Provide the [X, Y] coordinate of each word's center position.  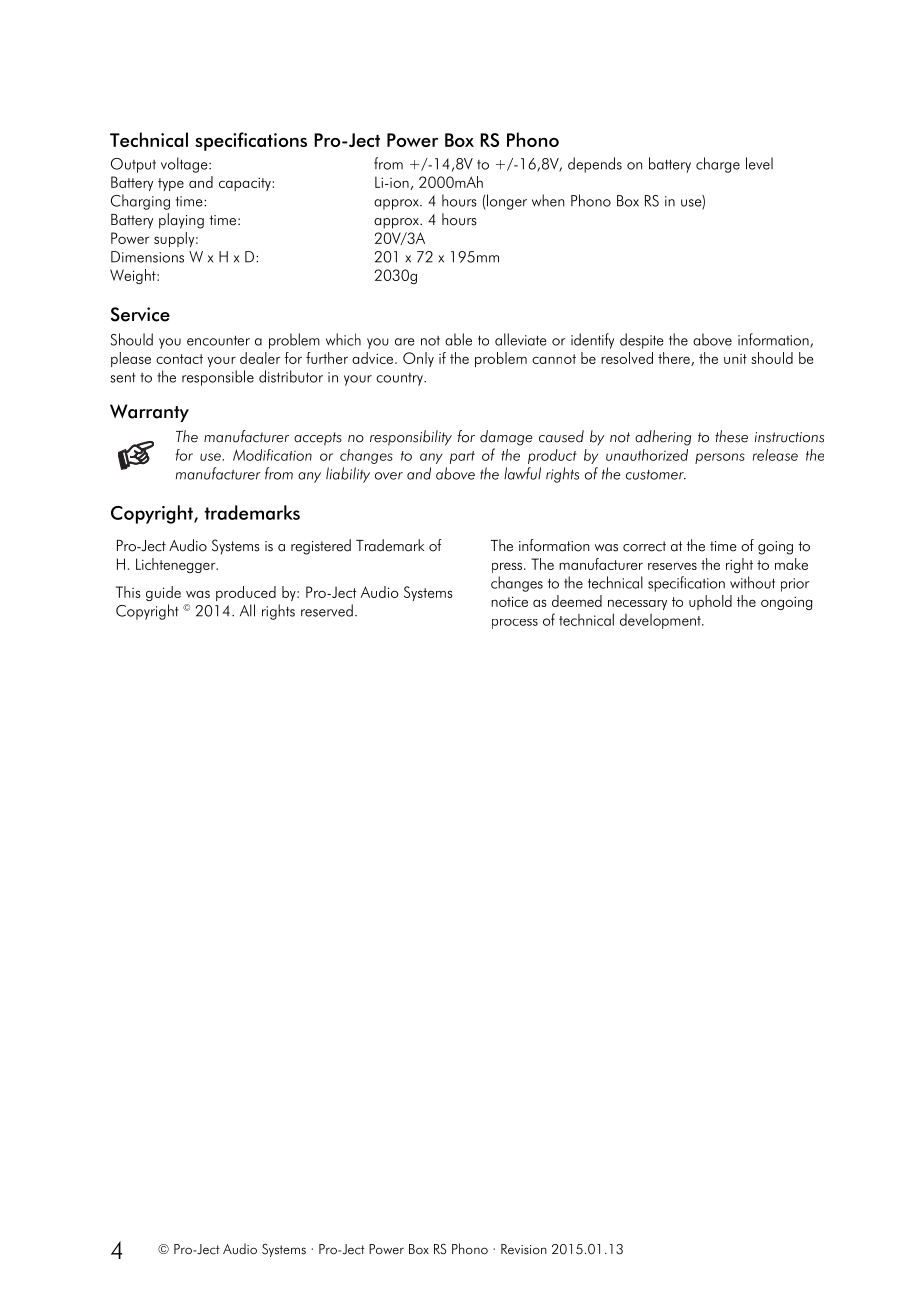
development [661, 621]
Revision [524, 1249]
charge [718, 165]
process [515, 624]
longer [507, 202]
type [171, 184]
